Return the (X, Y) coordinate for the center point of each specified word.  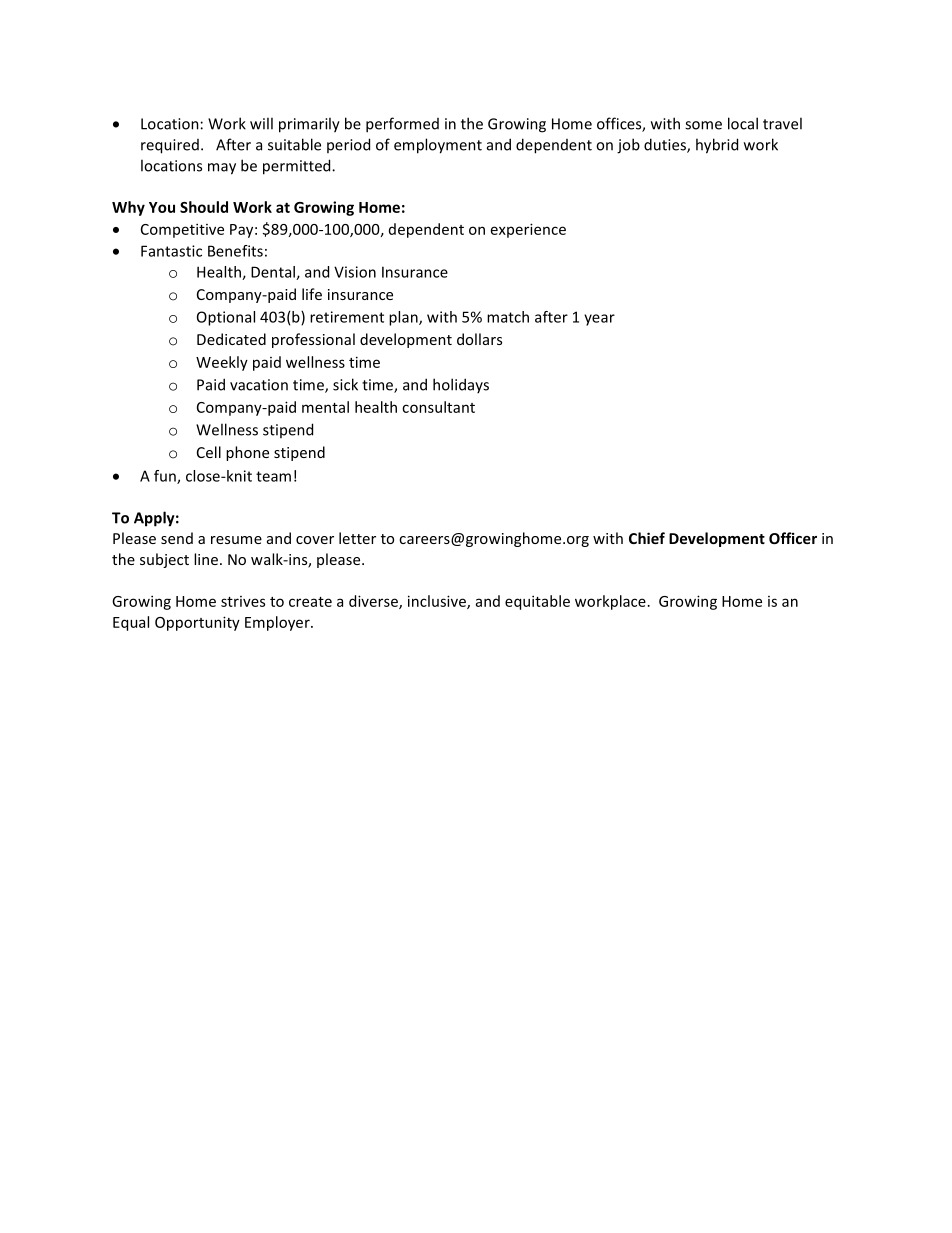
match (508, 317)
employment (438, 146)
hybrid (717, 146)
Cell (209, 452)
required (170, 146)
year (599, 320)
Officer (793, 538)
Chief (647, 538)
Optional (226, 318)
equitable (537, 602)
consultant (438, 407)
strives (243, 601)
